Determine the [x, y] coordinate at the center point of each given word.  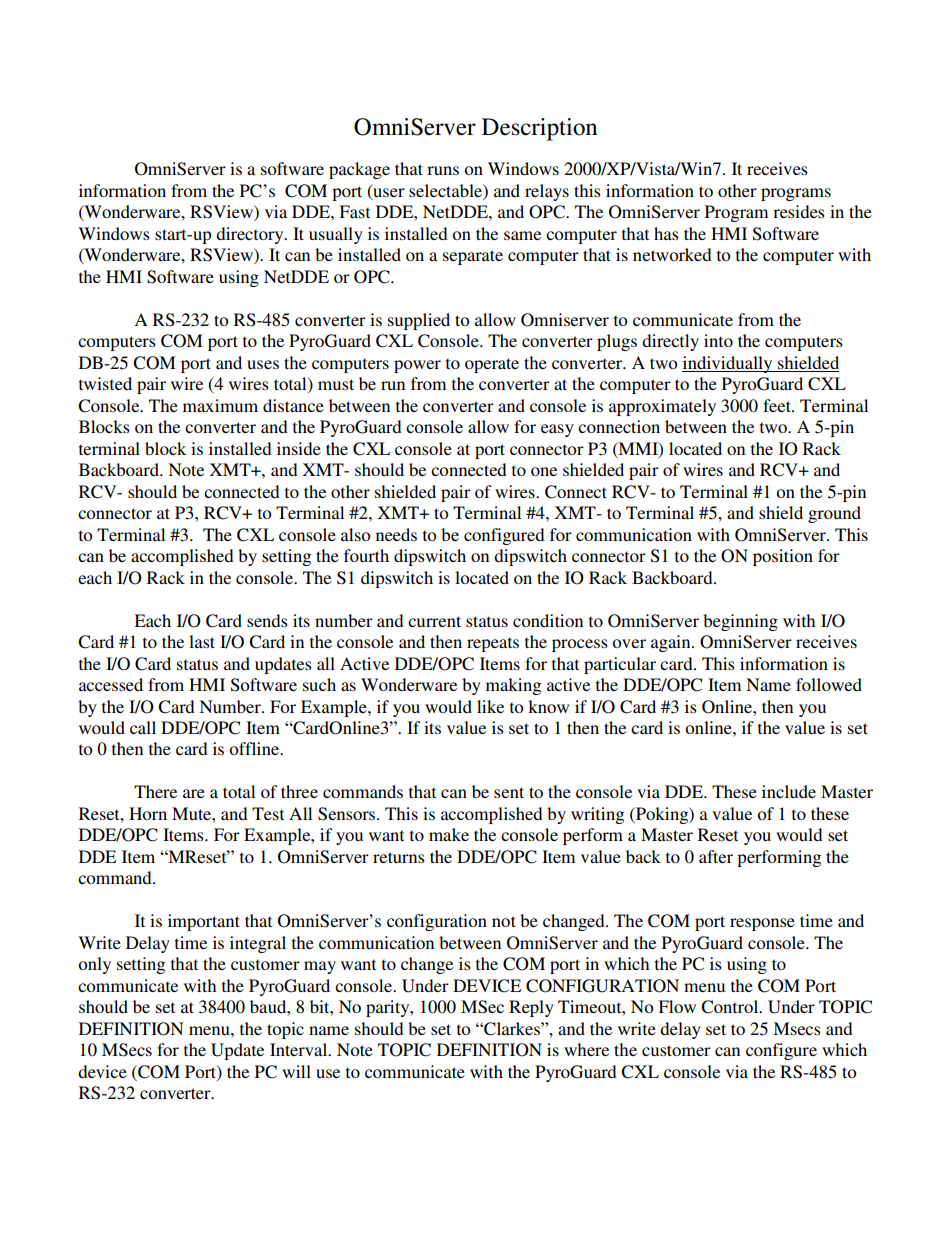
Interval [300, 1049]
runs [443, 170]
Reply [531, 1008]
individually [728, 364]
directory [251, 235]
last [202, 641]
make [449, 834]
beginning [740, 622]
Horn [148, 813]
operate [492, 365]
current [434, 621]
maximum [220, 405]
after [716, 856]
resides [799, 211]
